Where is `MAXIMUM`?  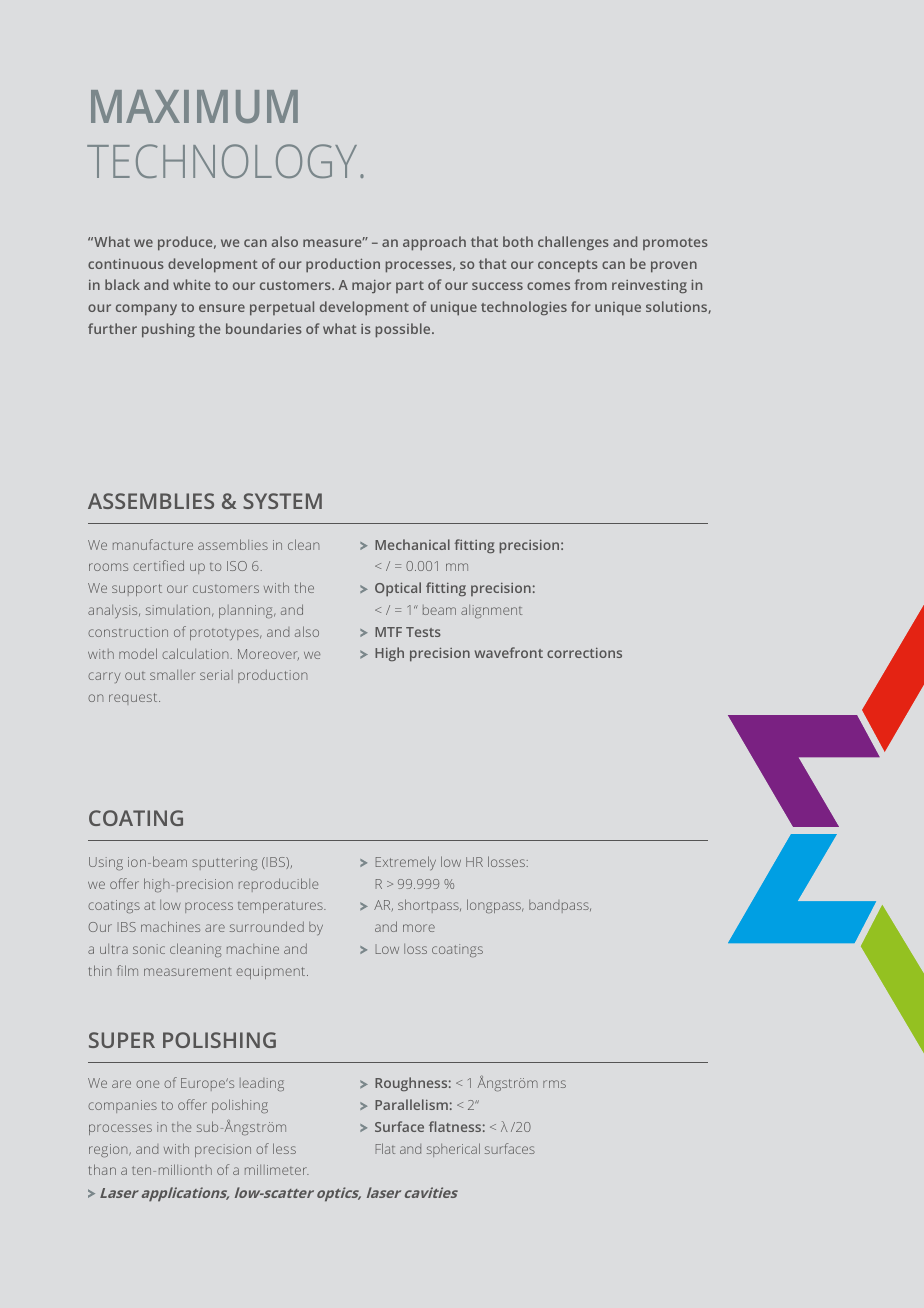
MAXIMUM is located at coordinates (194, 106).
